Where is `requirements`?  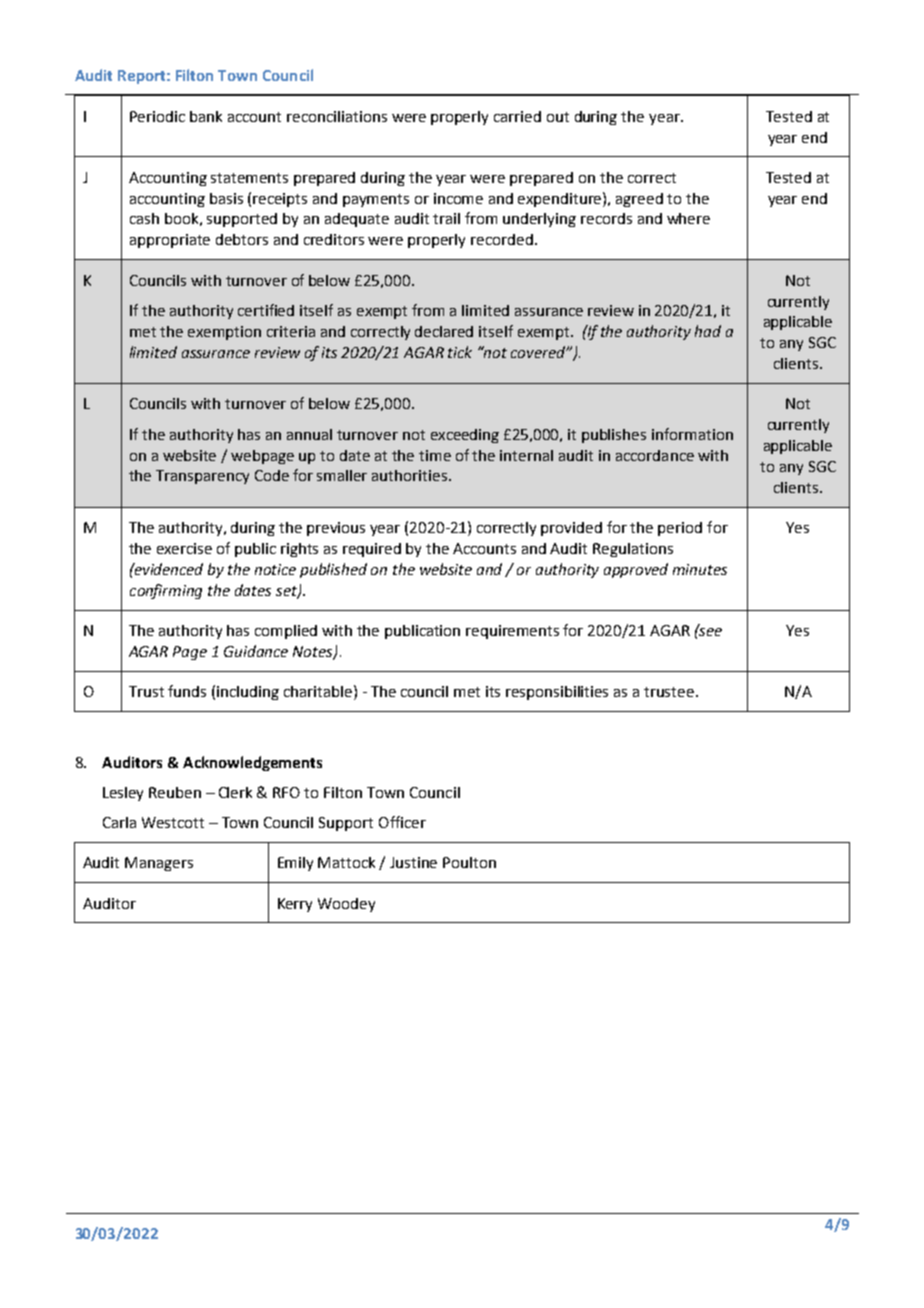
requirements is located at coordinates (512, 632).
